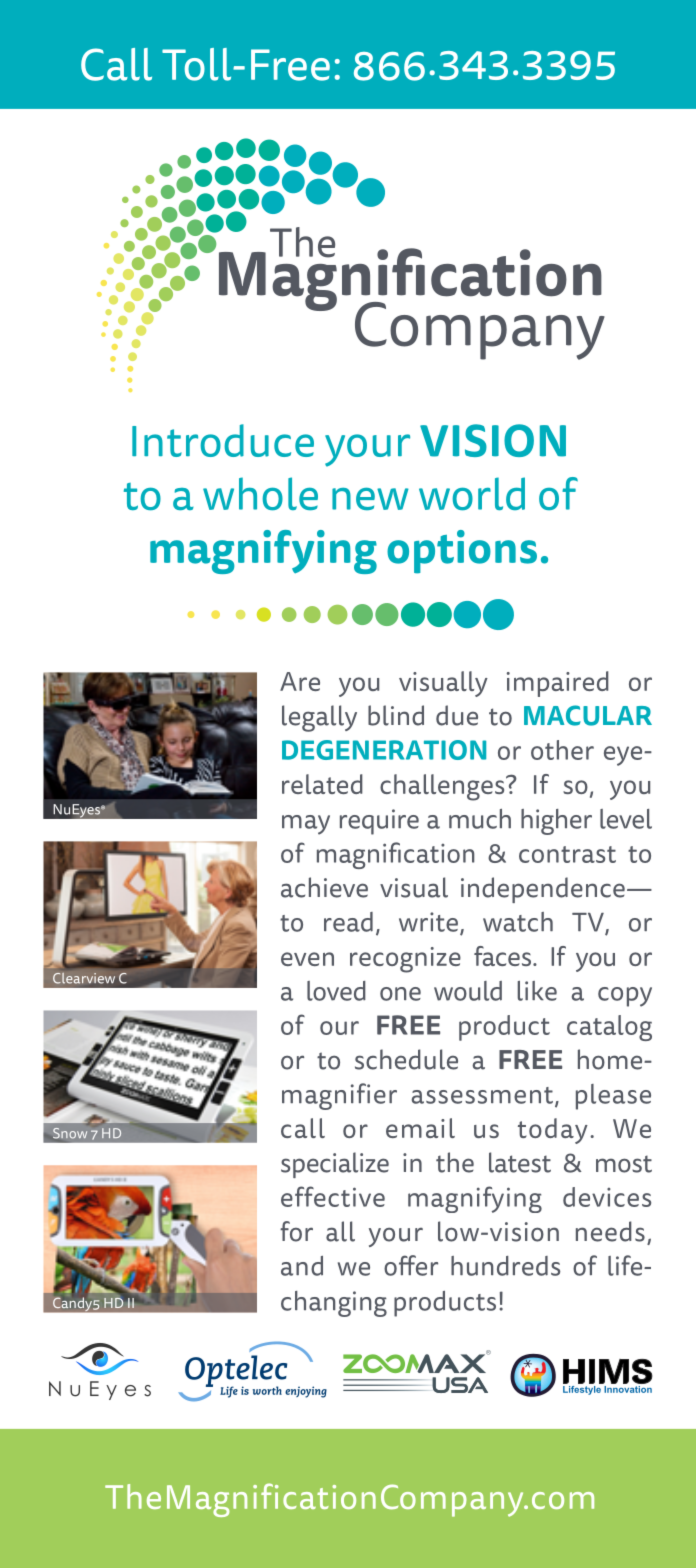 This document has height=1568, width=696. What do you see at coordinates (296, 1231) in the document?
I see `for` at bounding box center [296, 1231].
